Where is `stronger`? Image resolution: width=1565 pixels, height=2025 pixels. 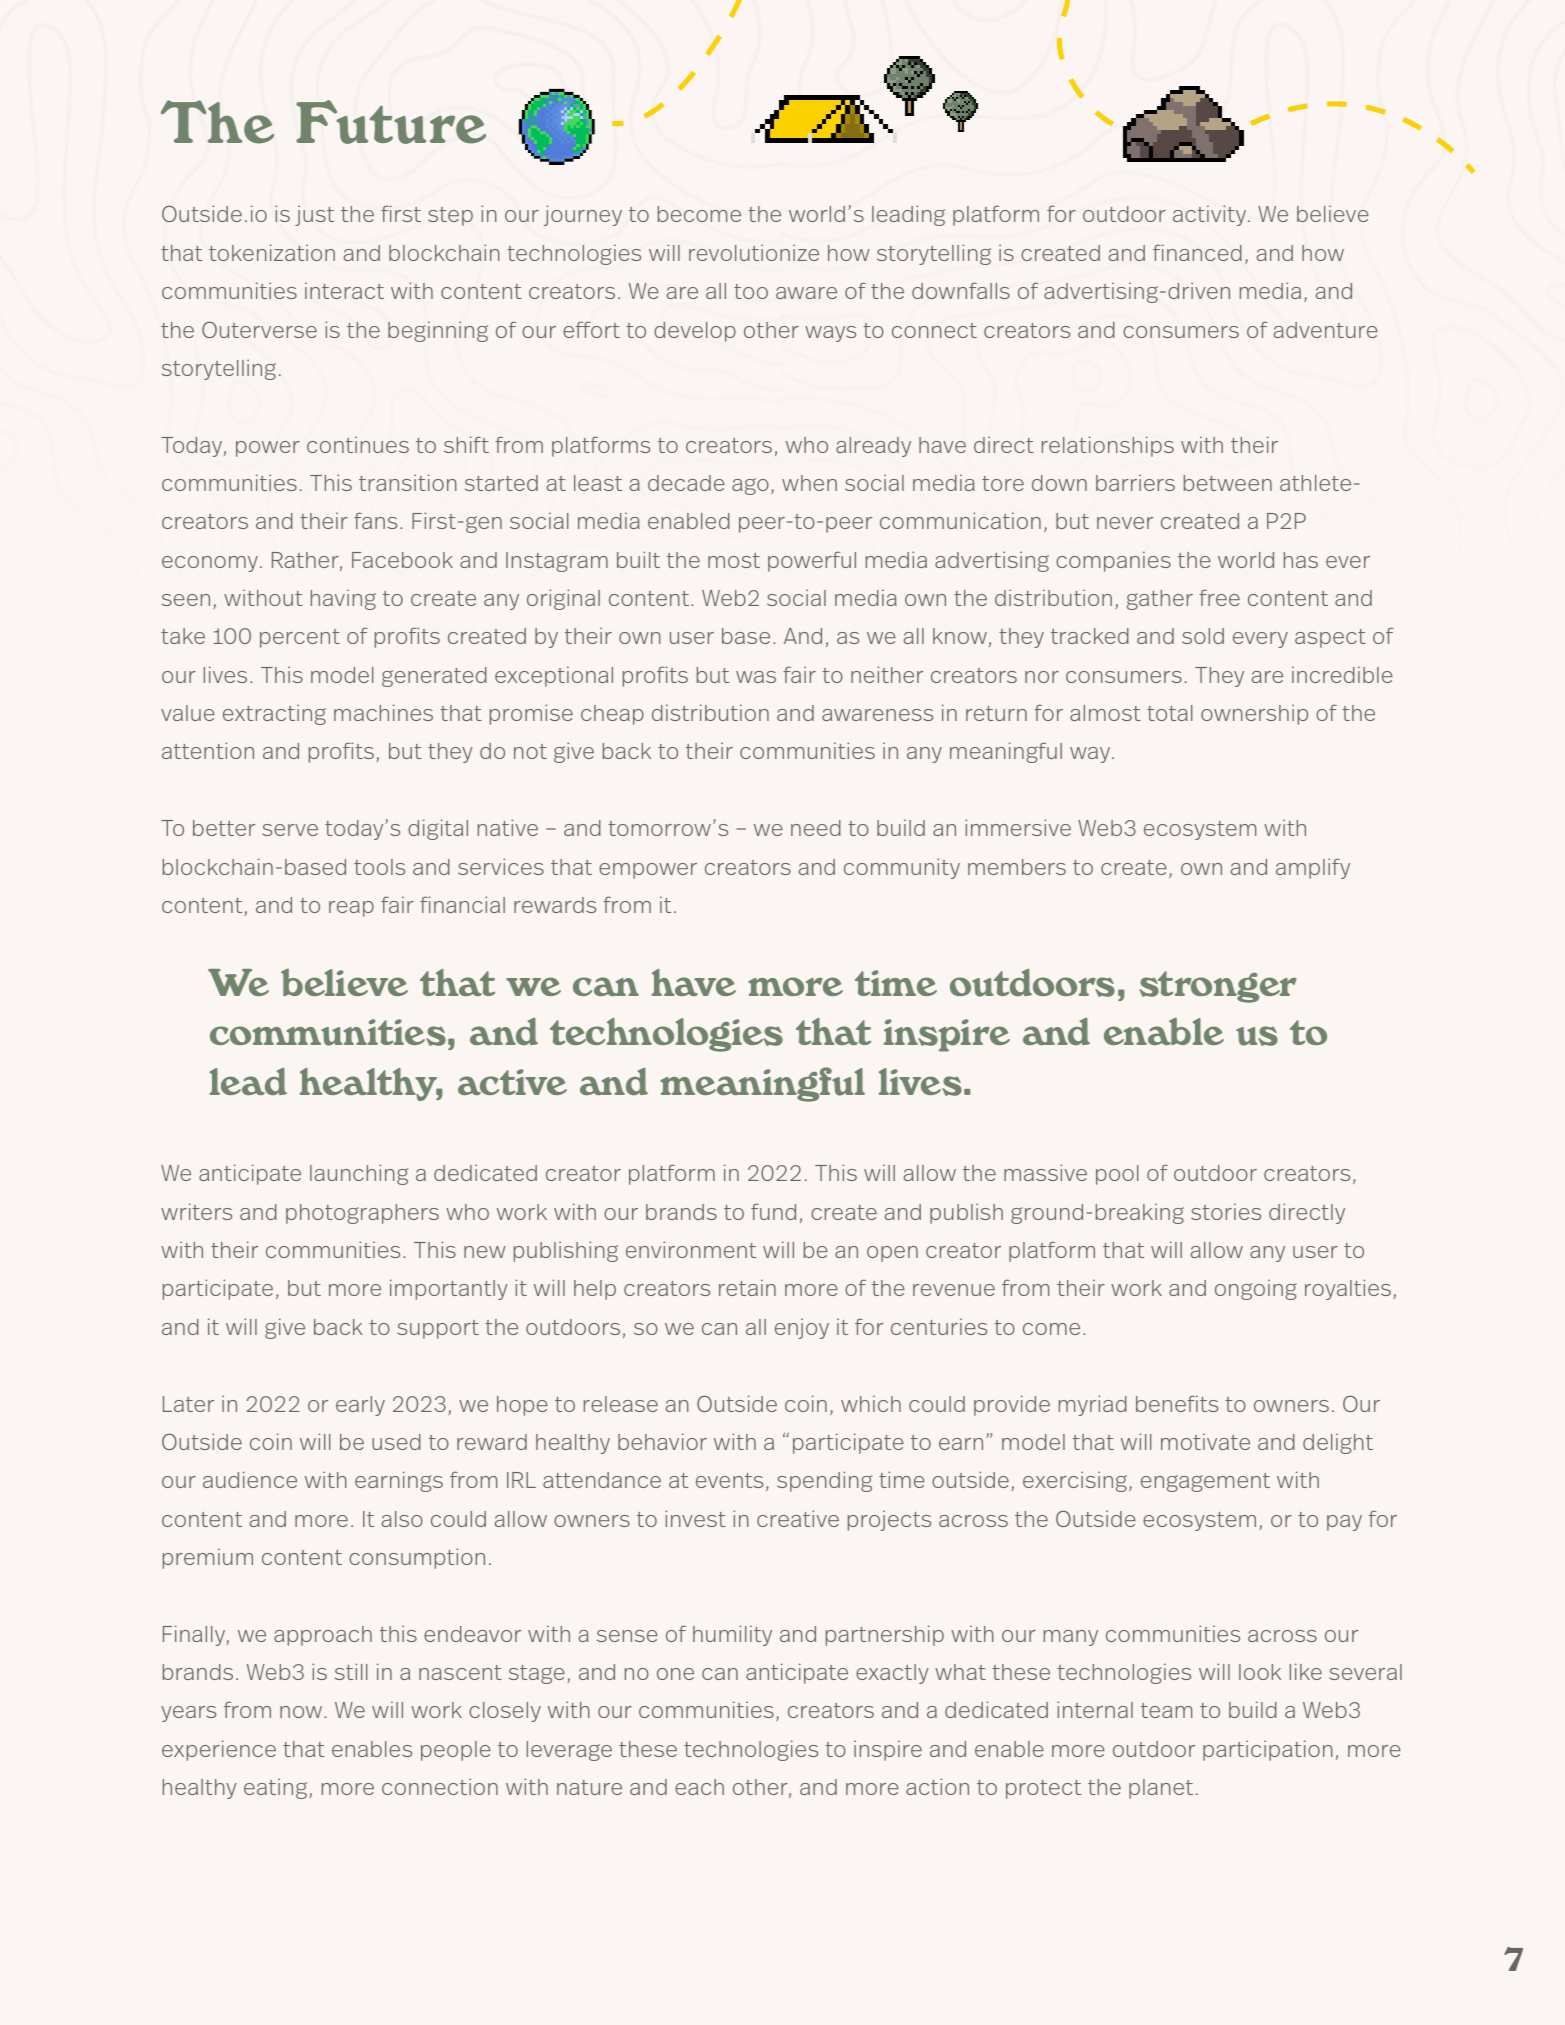 stronger is located at coordinates (1218, 987).
